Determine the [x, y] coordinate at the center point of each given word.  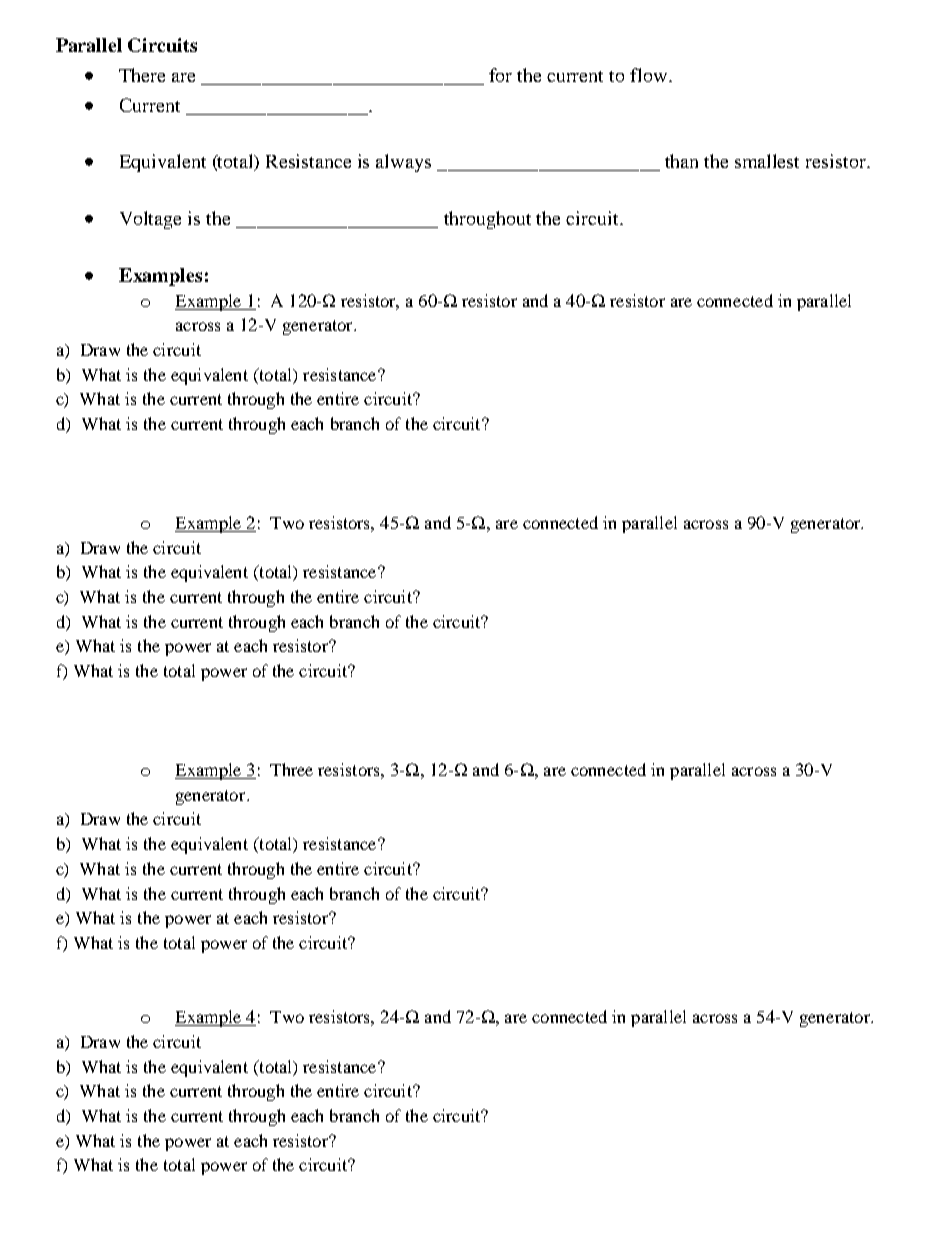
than [681, 161]
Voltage [150, 220]
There [142, 75]
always [403, 163]
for [500, 75]
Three [291, 769]
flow [650, 75]
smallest [767, 161]
